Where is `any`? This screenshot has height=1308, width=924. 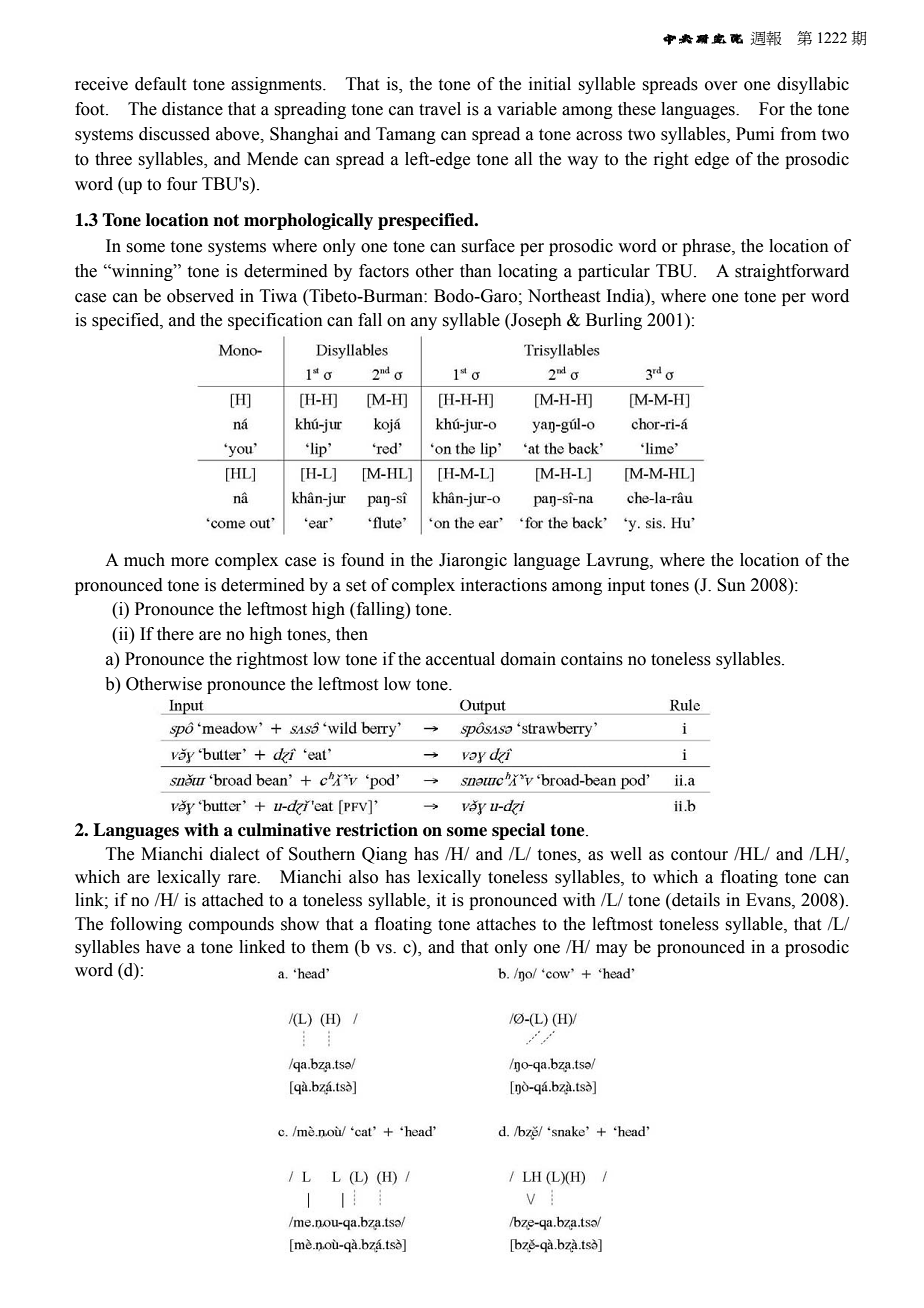
any is located at coordinates (424, 323).
